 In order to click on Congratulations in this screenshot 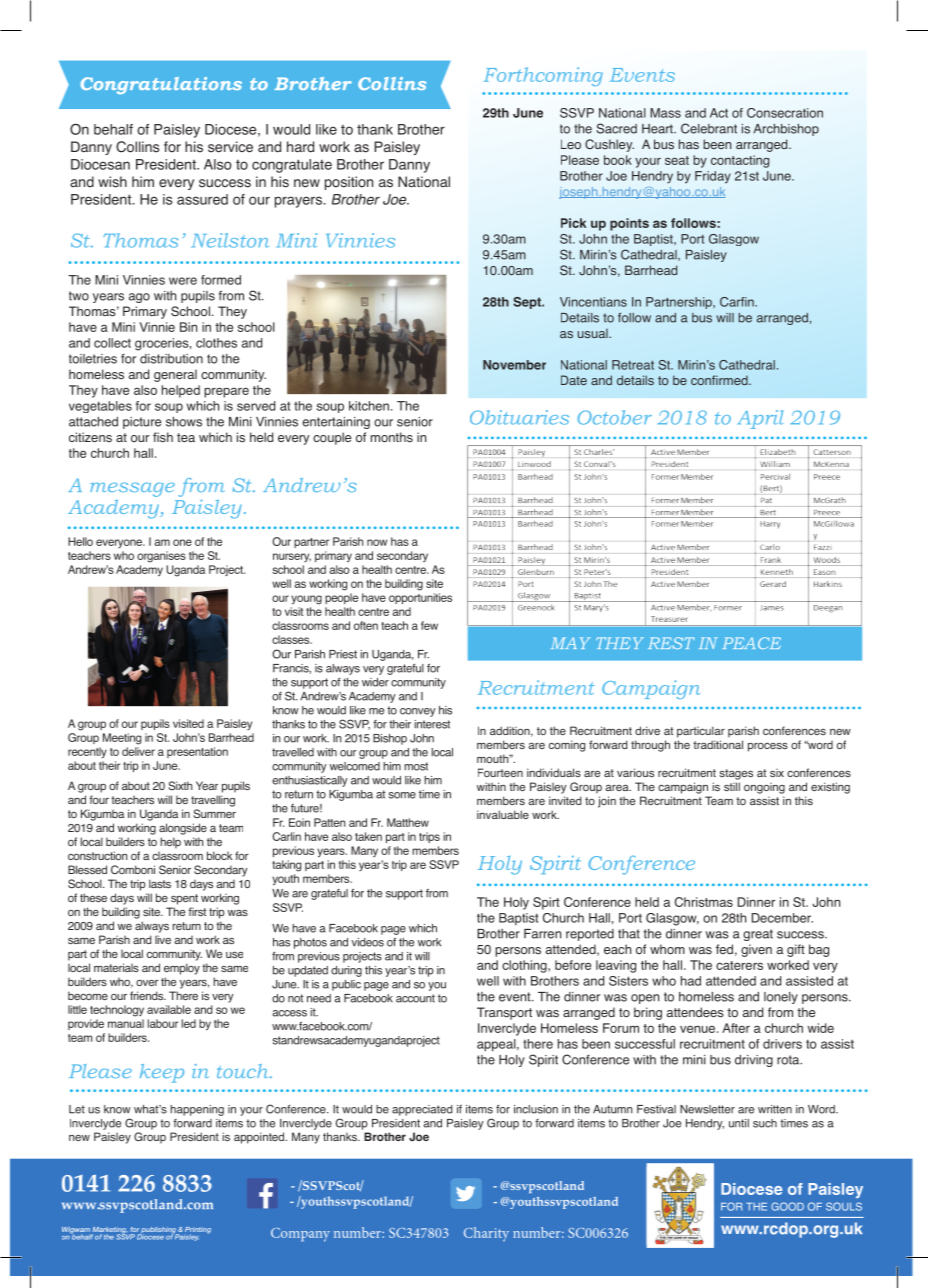, I will do `click(161, 85)`.
